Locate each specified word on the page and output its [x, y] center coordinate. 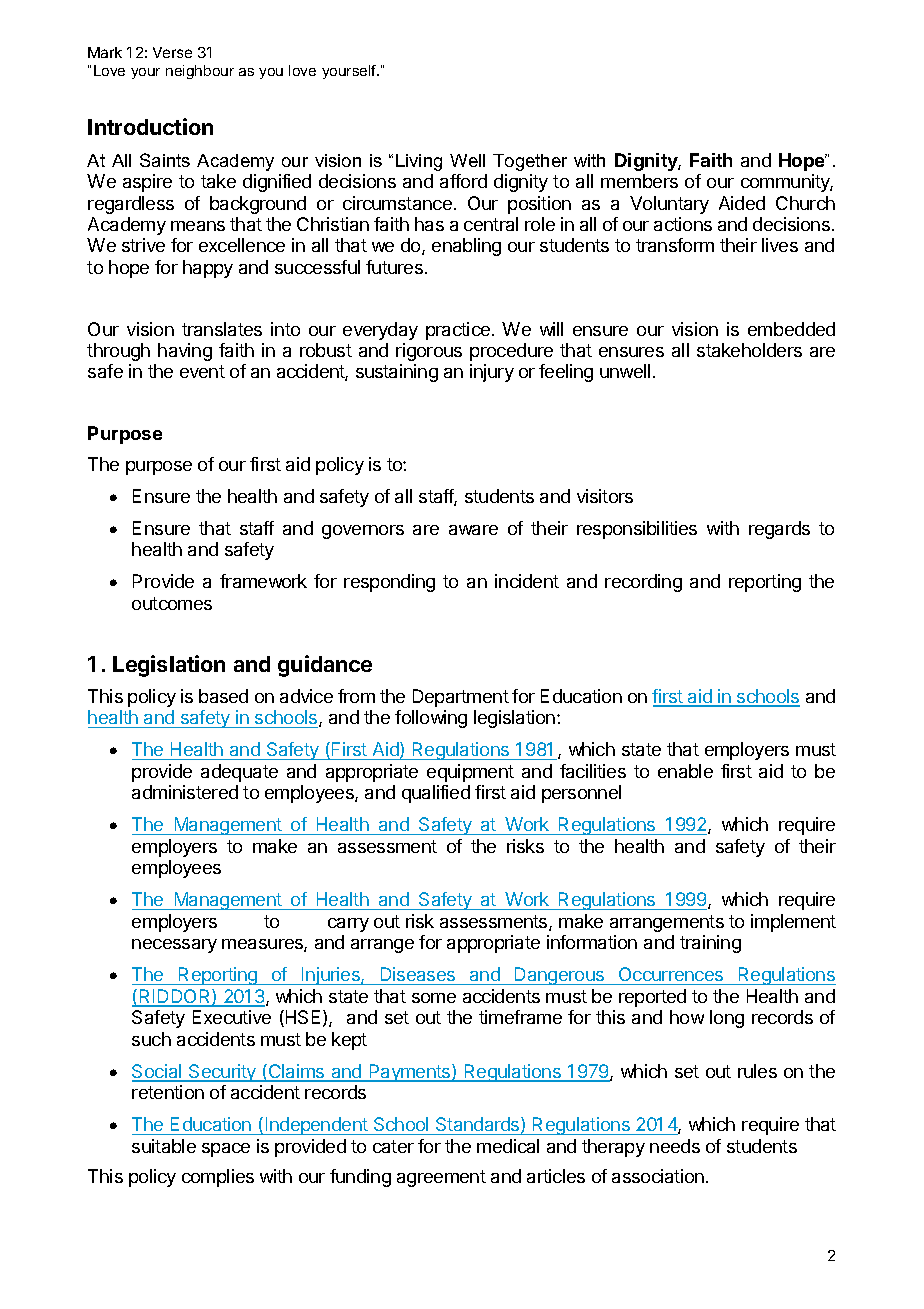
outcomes [172, 603]
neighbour [200, 72]
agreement [441, 1178]
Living [419, 162]
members [639, 181]
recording [643, 583]
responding [389, 583]
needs [675, 1146]
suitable [164, 1146]
